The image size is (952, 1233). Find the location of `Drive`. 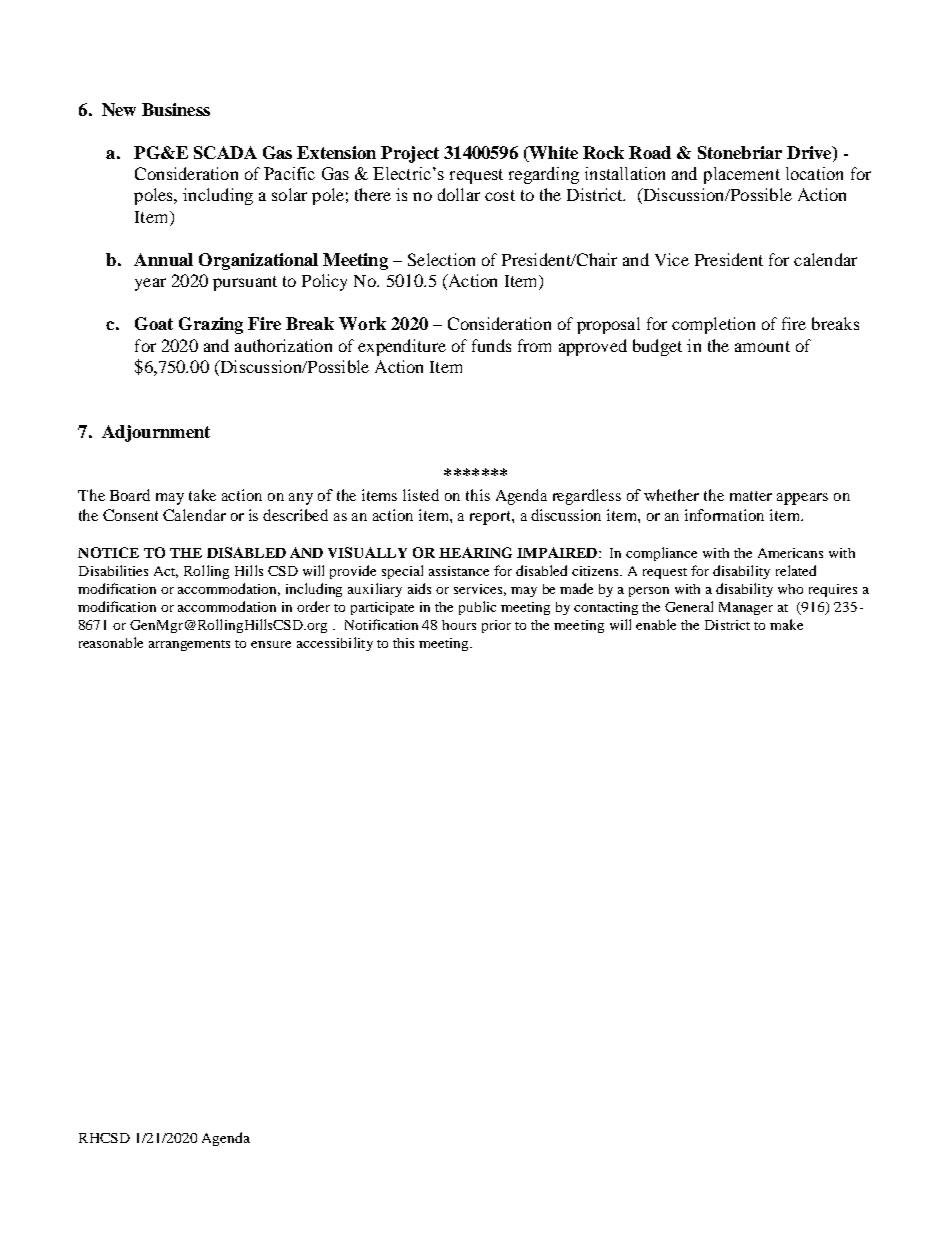

Drive is located at coordinates (810, 152).
